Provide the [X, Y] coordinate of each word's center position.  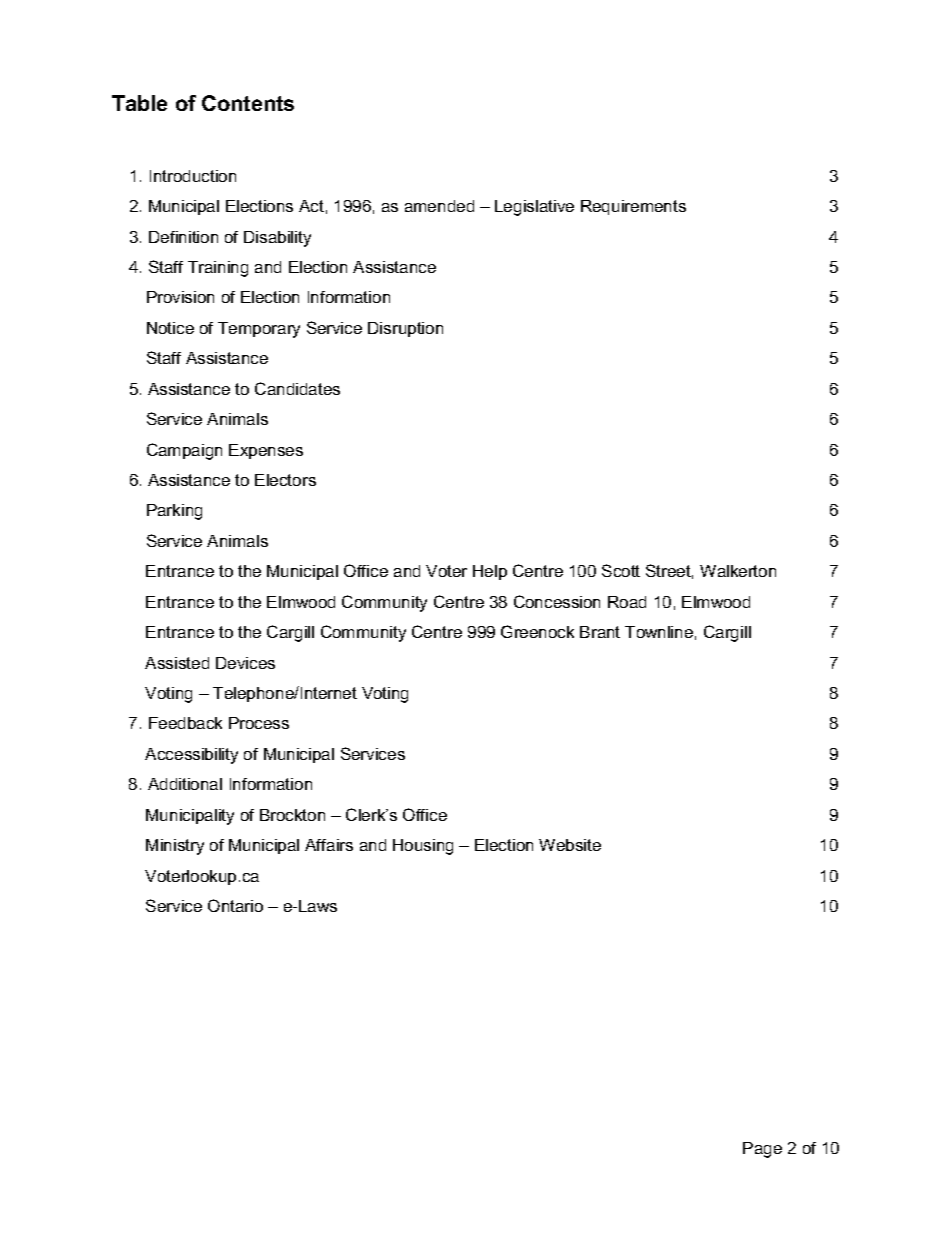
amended [439, 206]
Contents [248, 103]
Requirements [633, 207]
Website [570, 845]
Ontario [235, 905]
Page [762, 1150]
